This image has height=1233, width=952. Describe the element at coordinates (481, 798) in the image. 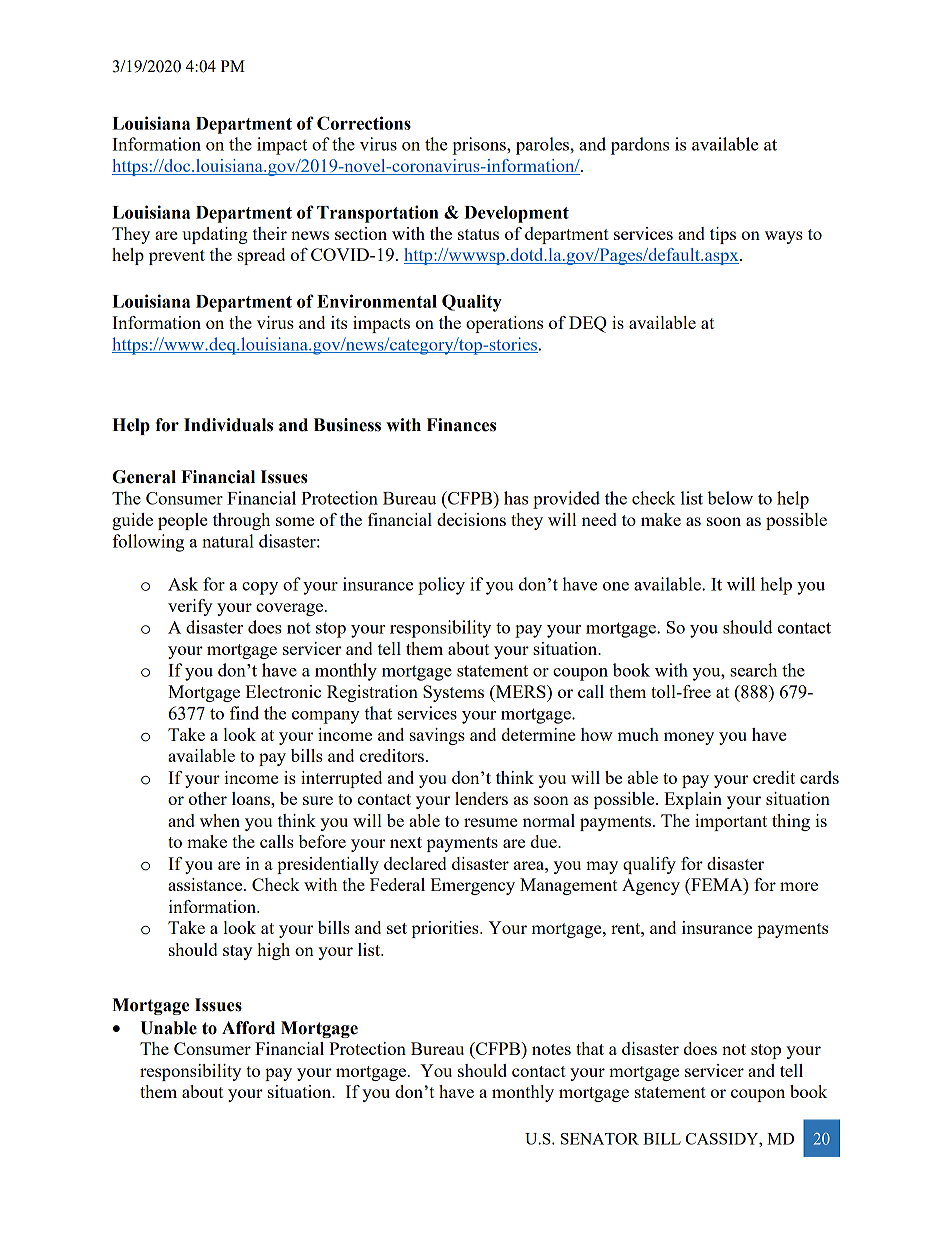

I see `lenders` at that location.
